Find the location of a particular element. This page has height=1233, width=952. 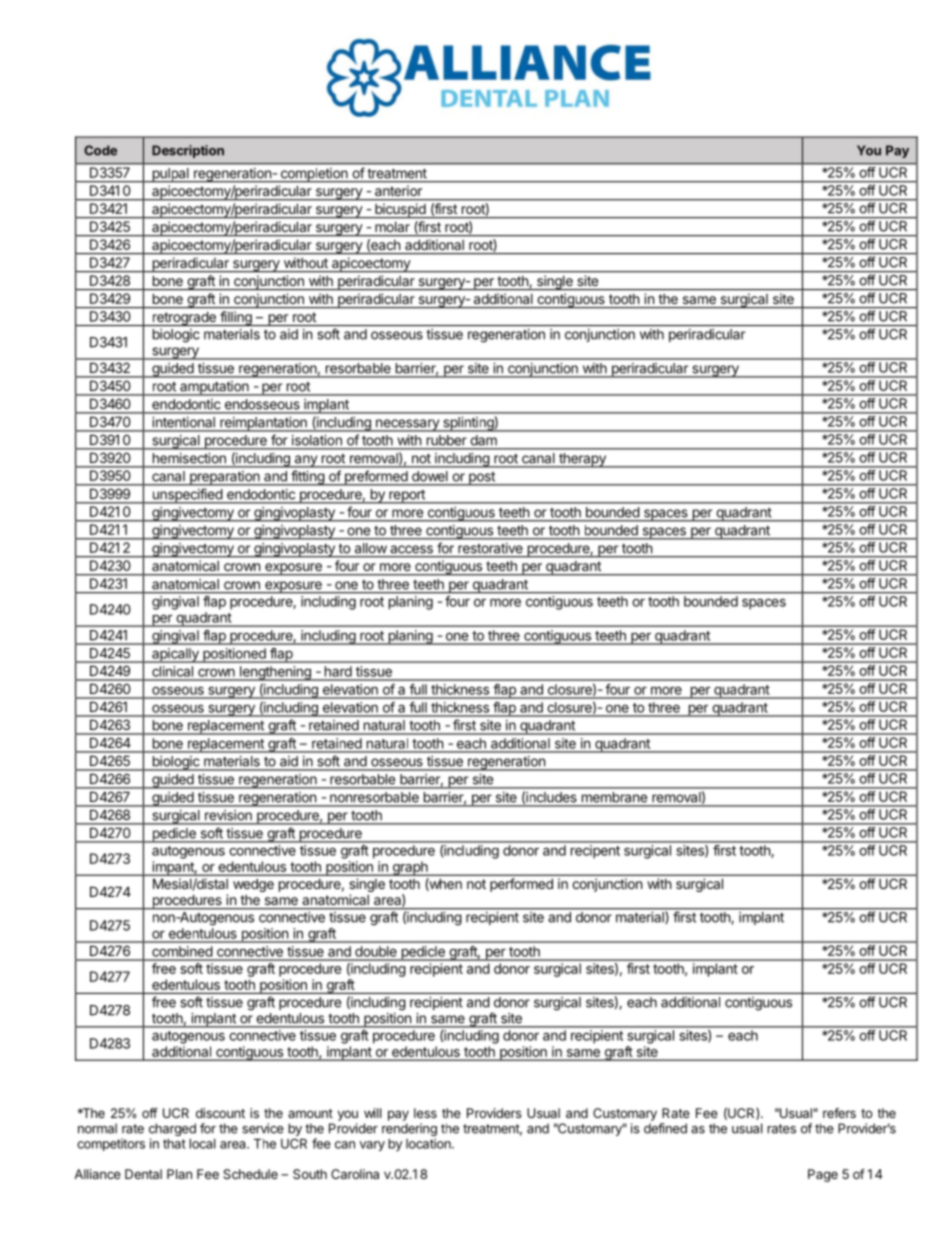

necessary is located at coordinates (407, 425).
